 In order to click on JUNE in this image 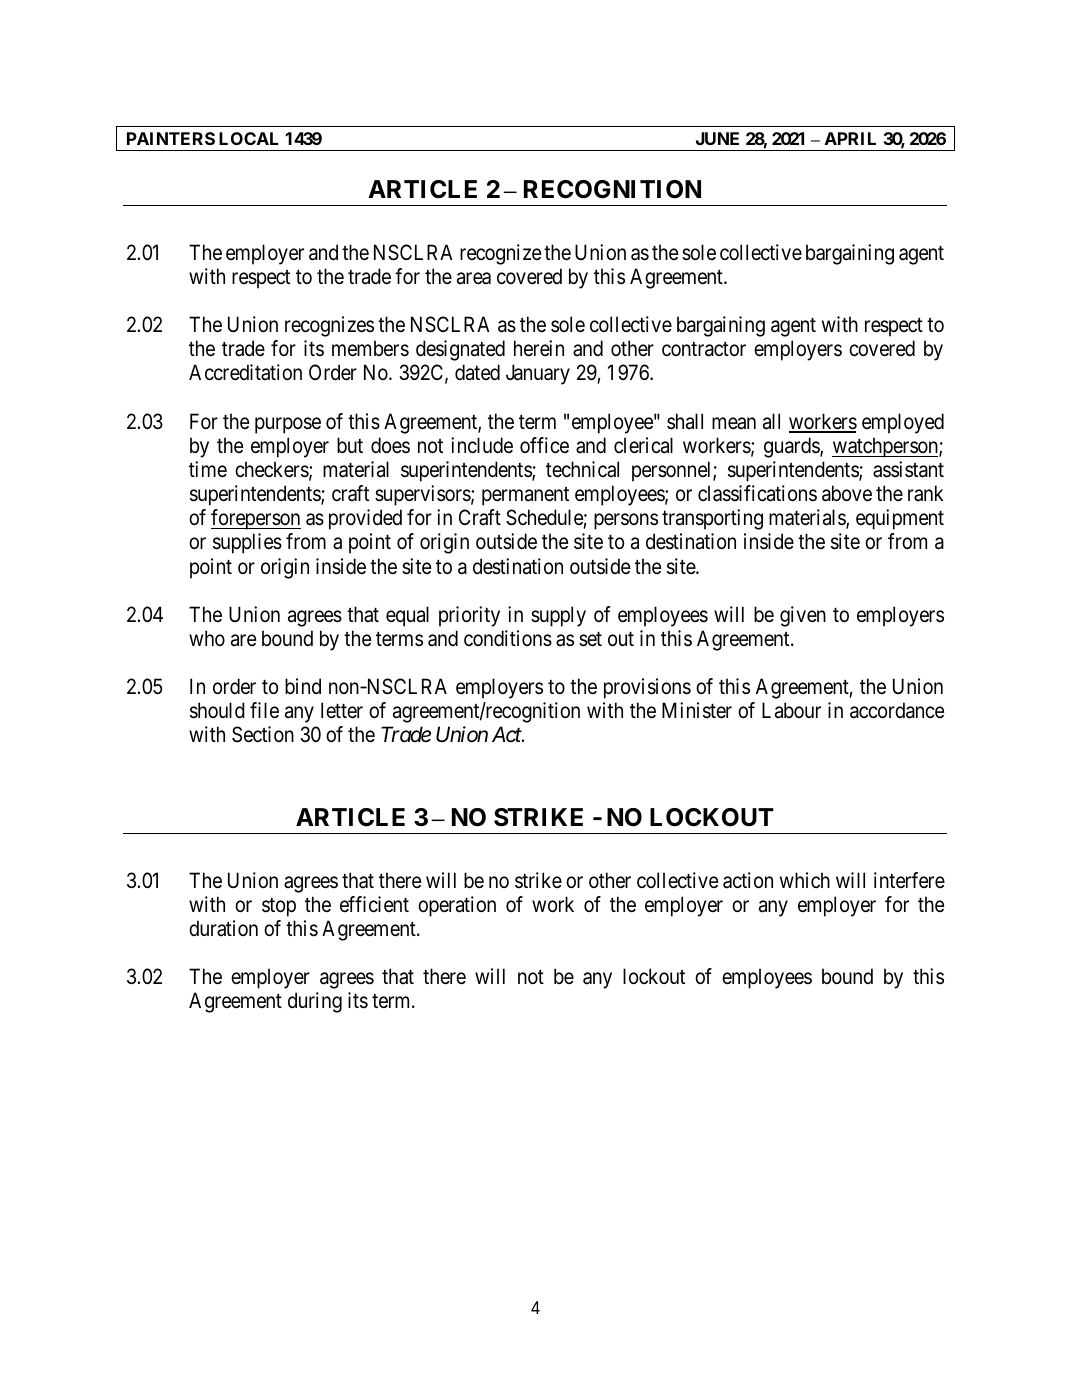, I will do `click(717, 138)`.
